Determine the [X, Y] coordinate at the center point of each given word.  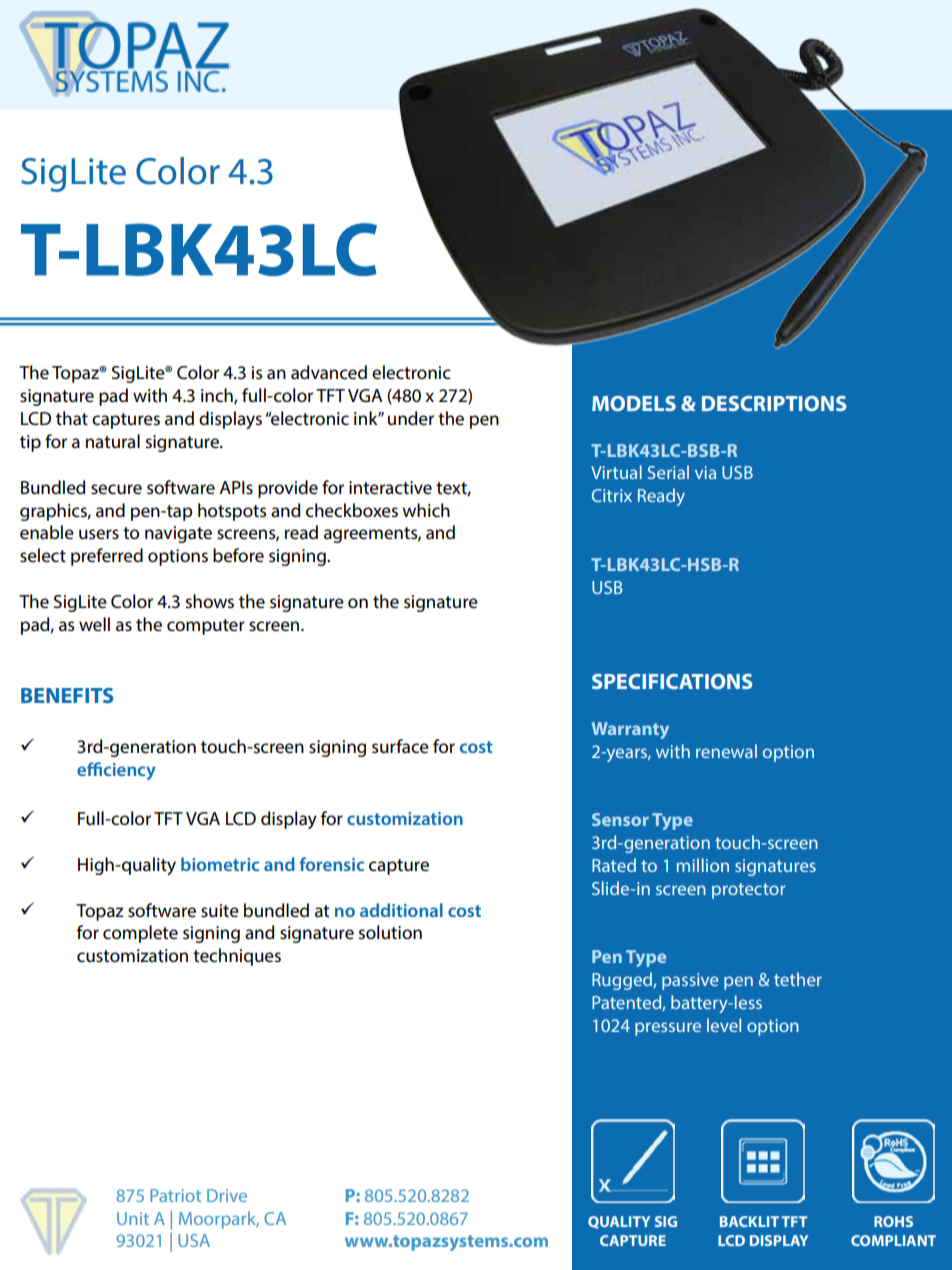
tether [798, 979]
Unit [133, 1218]
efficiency [116, 771]
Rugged [623, 981]
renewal [726, 751]
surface [400, 746]
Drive [227, 1195]
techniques [237, 957]
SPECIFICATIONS [672, 681]
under [411, 418]
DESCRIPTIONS [774, 403]
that [72, 418]
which [426, 510]
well [94, 624]
